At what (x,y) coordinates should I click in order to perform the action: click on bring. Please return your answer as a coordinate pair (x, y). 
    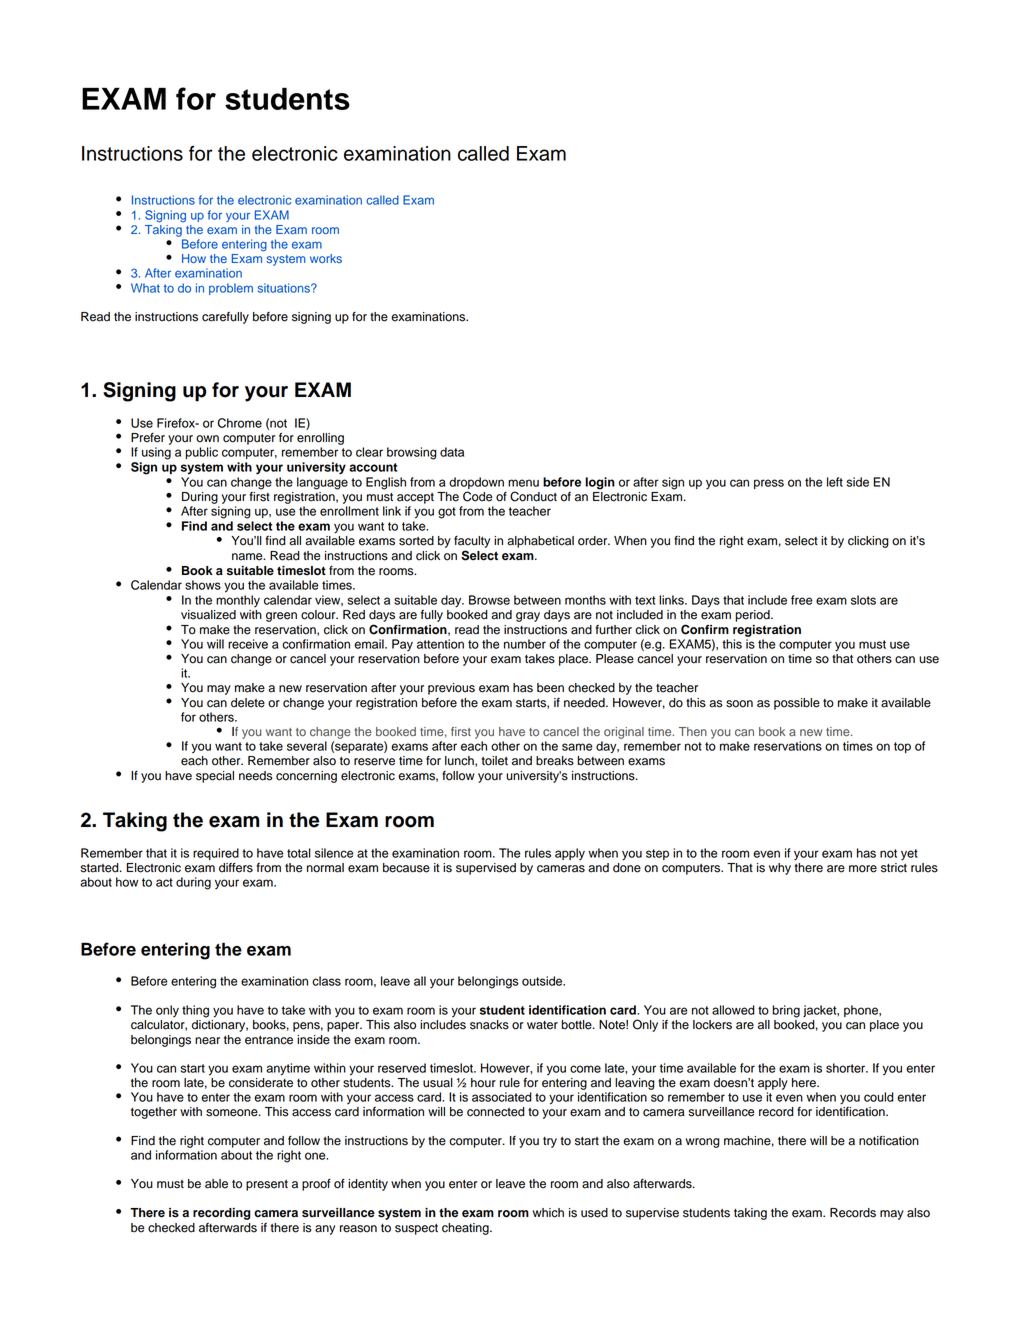
    Looking at the image, I should click on (786, 1011).
